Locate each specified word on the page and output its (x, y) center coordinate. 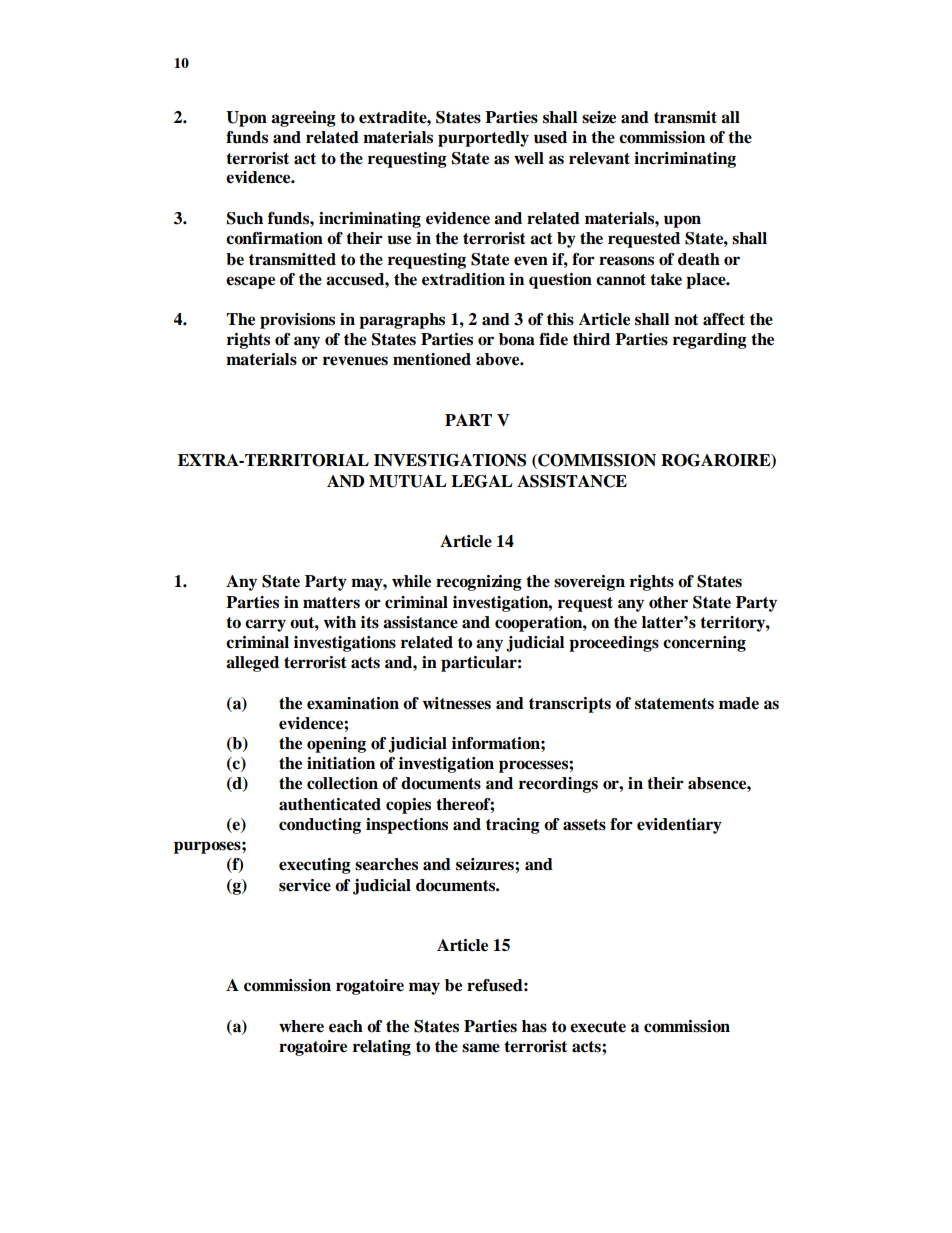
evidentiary (679, 826)
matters (331, 603)
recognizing (479, 583)
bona (517, 339)
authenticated (330, 804)
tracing (513, 826)
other (668, 602)
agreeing (303, 119)
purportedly (483, 139)
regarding (710, 341)
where (301, 1026)
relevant (599, 158)
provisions (297, 321)
